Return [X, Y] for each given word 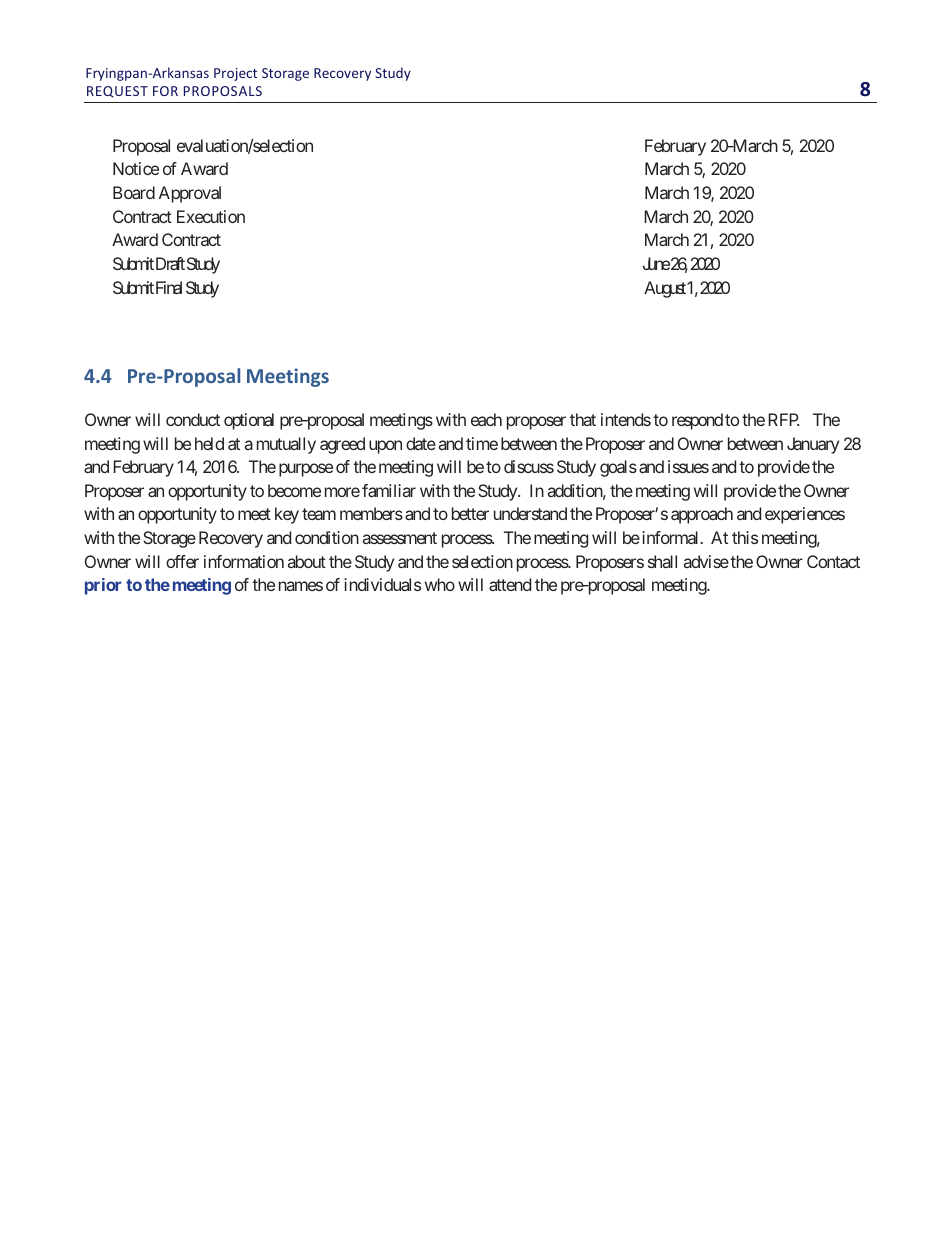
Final [169, 287]
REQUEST [117, 91]
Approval [190, 194]
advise [706, 561]
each [486, 419]
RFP [783, 419]
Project [235, 74]
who [440, 584]
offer [182, 561]
